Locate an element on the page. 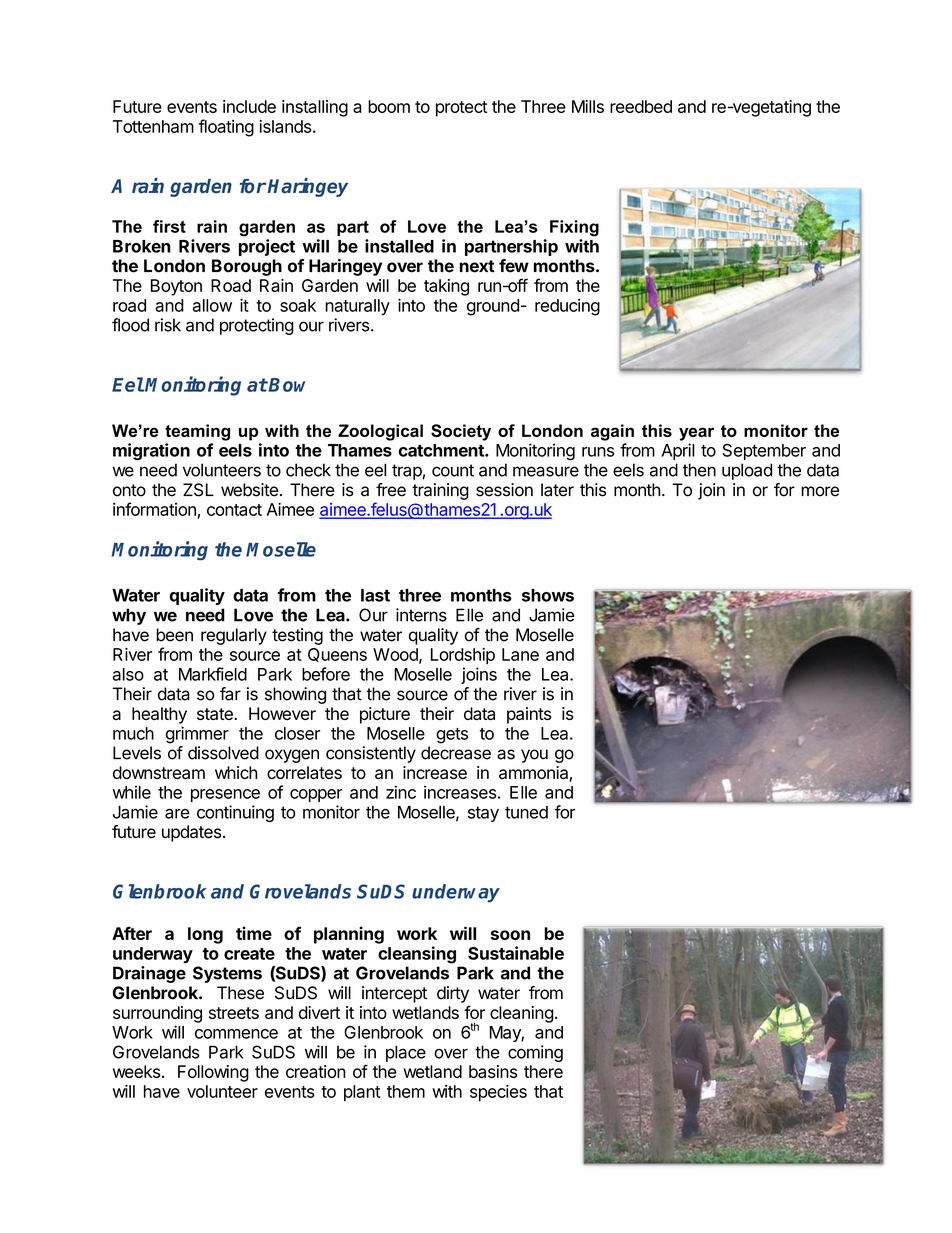 The width and height of the document is (952, 1233). Following is located at coordinates (213, 1073).
